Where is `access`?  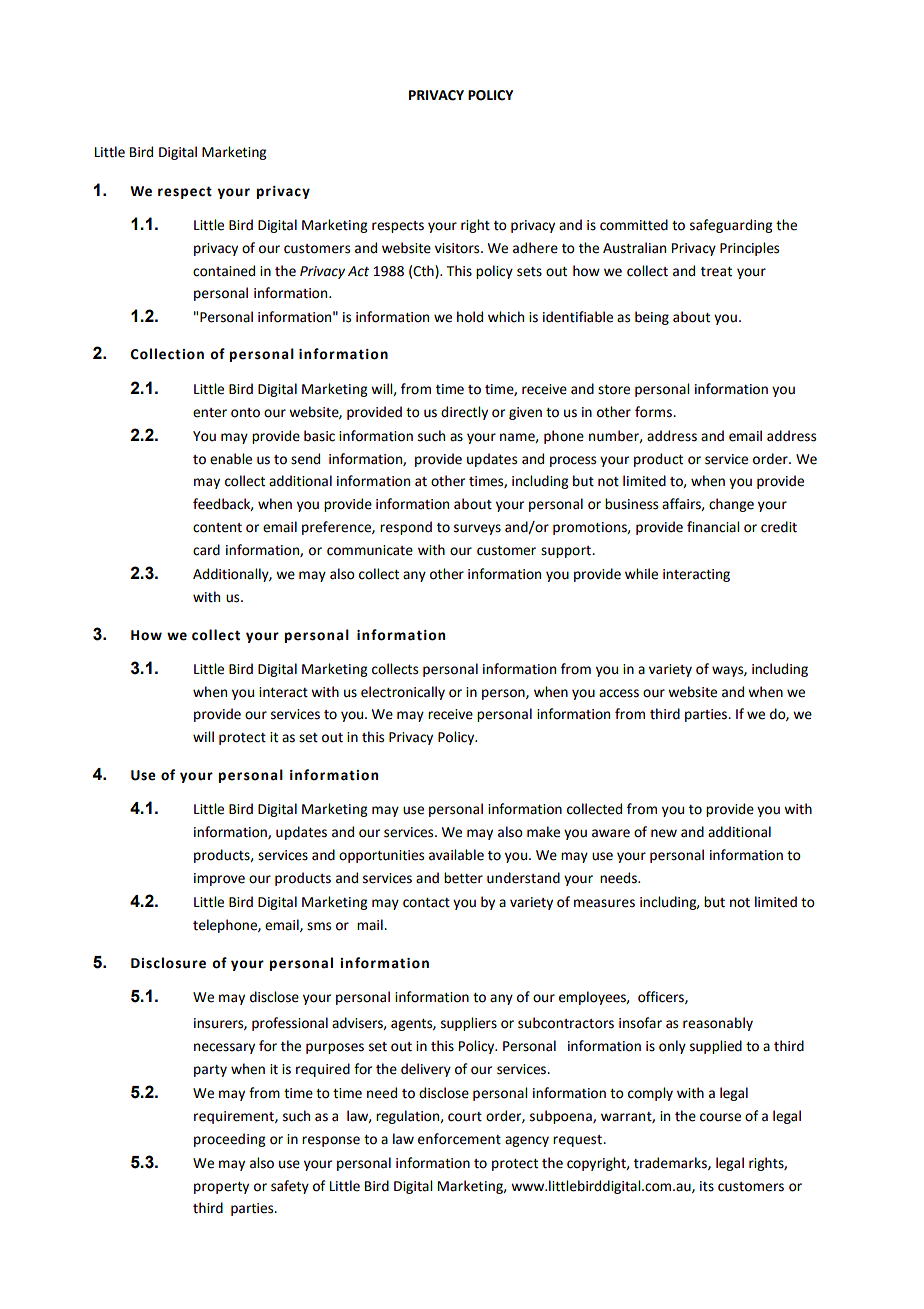 access is located at coordinates (619, 693).
